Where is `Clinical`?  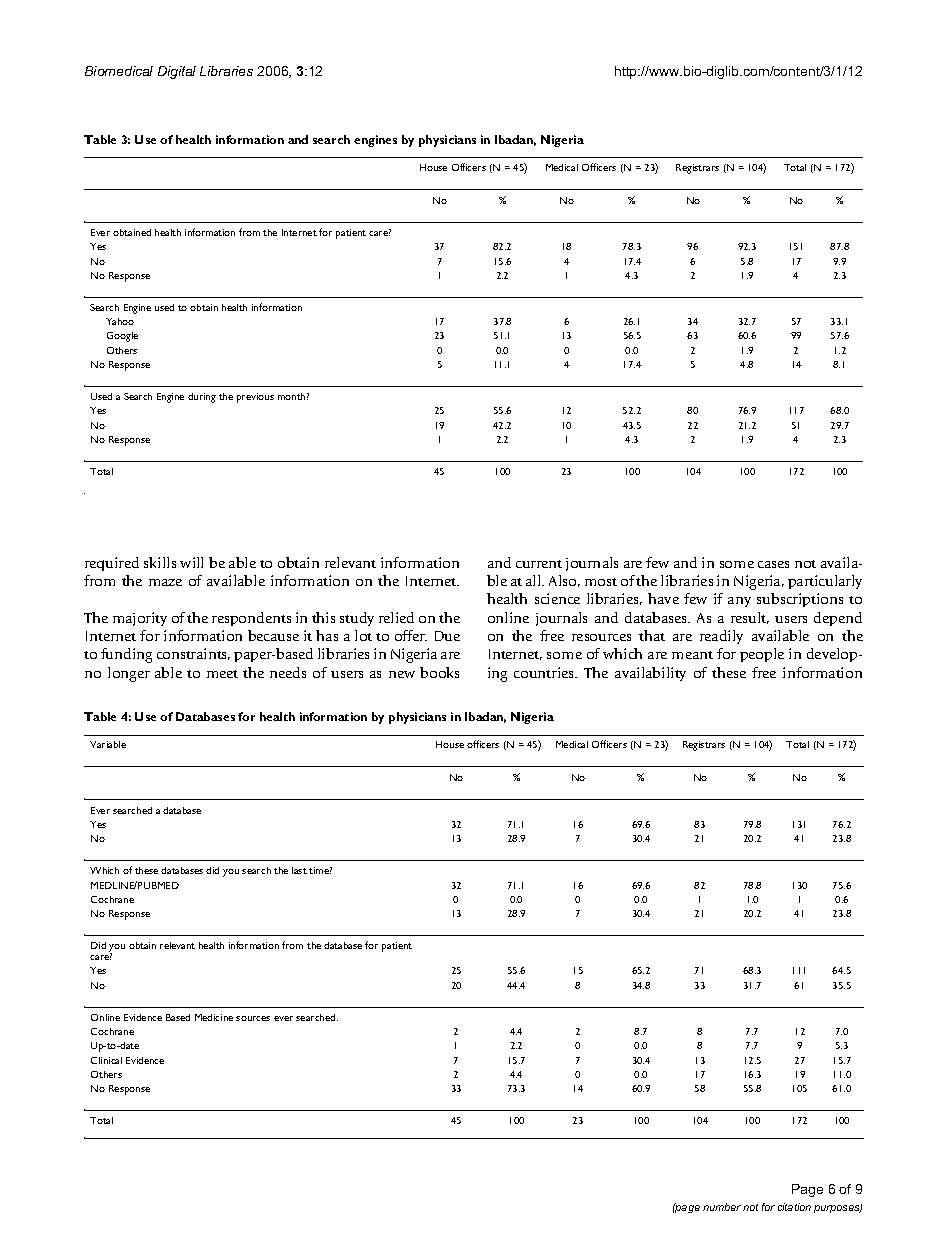
Clinical is located at coordinates (106, 1060).
